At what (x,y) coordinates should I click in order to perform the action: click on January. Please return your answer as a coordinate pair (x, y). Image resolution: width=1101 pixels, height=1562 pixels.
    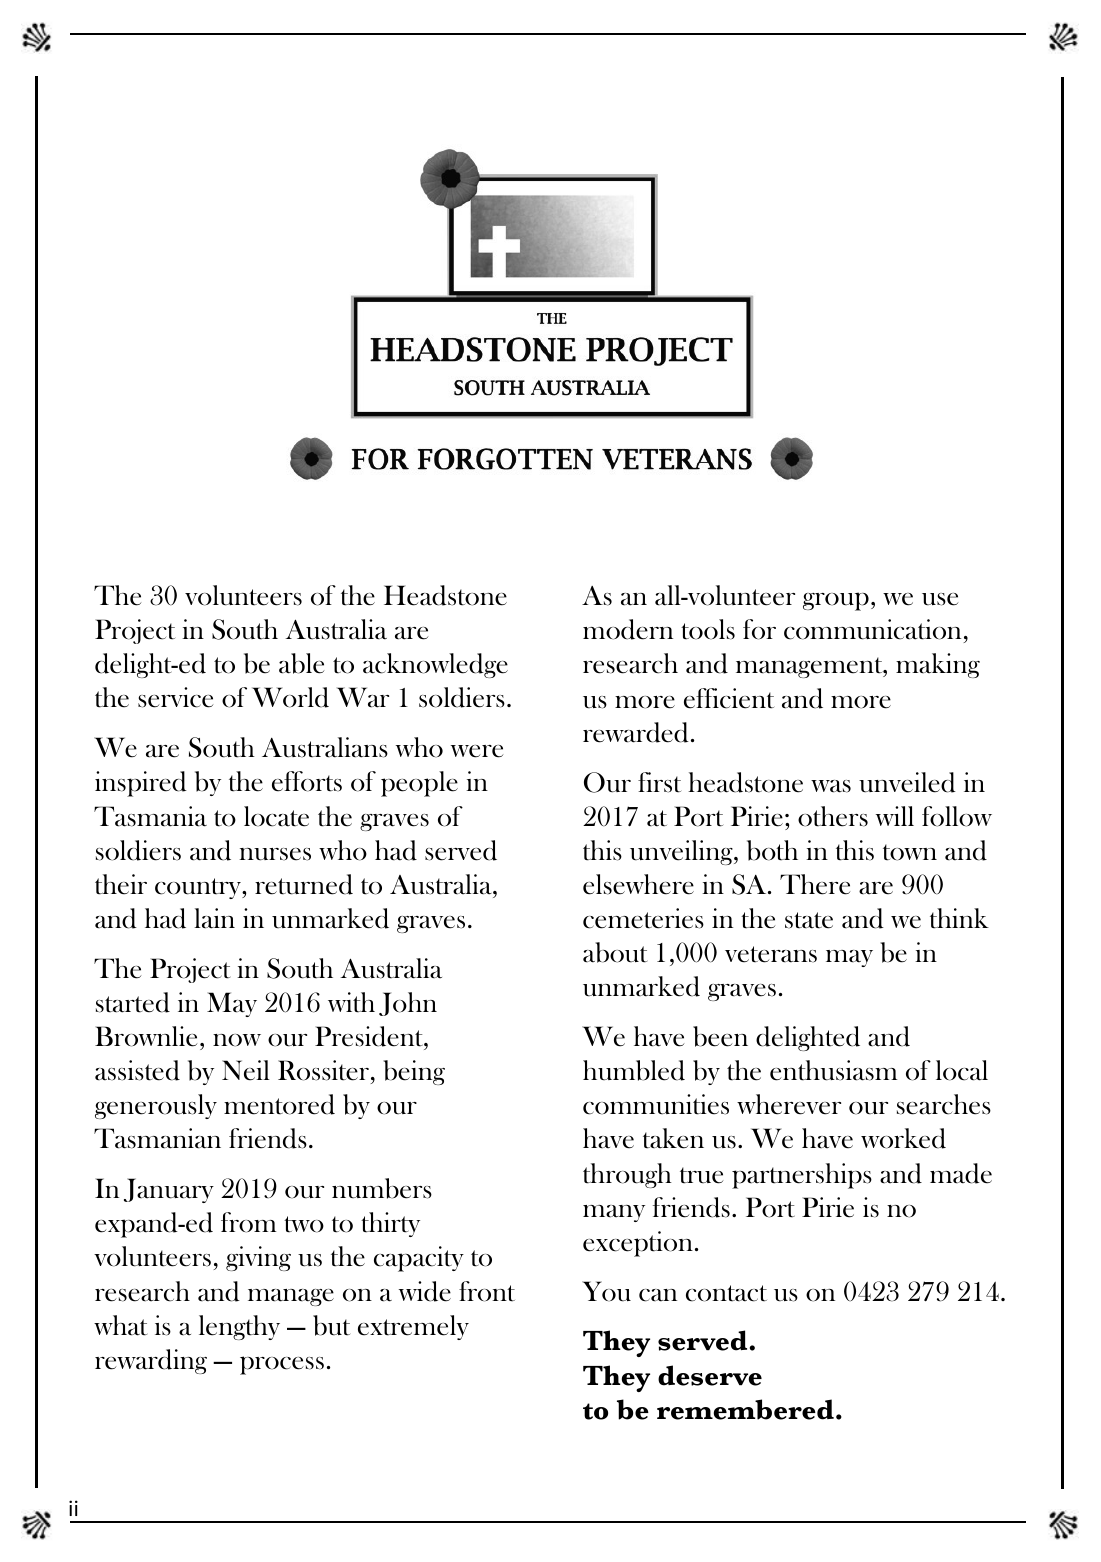
    Looking at the image, I should click on (169, 1190).
